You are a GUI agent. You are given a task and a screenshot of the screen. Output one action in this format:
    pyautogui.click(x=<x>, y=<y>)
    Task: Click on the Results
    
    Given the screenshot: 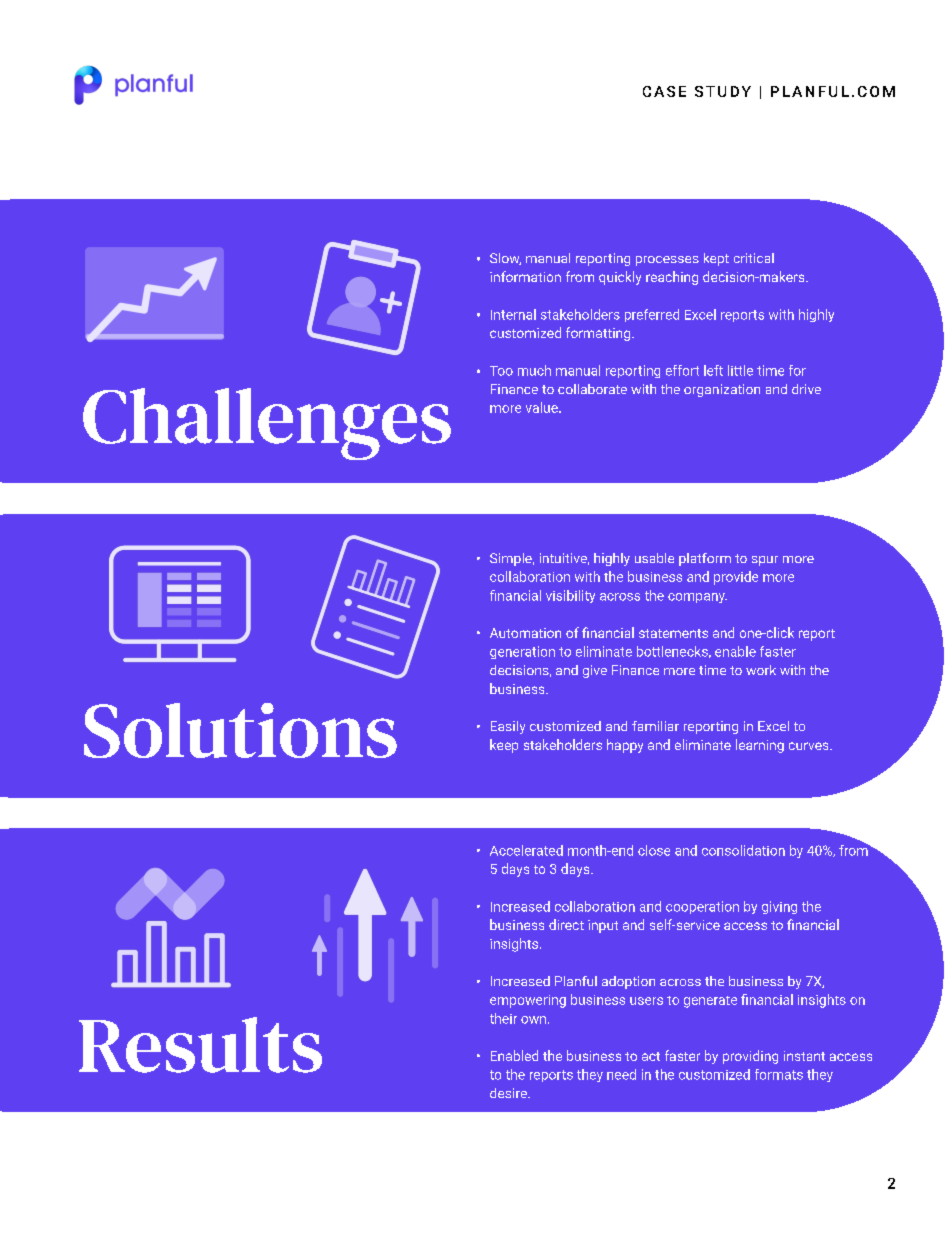 What is the action you would take?
    pyautogui.click(x=200, y=1045)
